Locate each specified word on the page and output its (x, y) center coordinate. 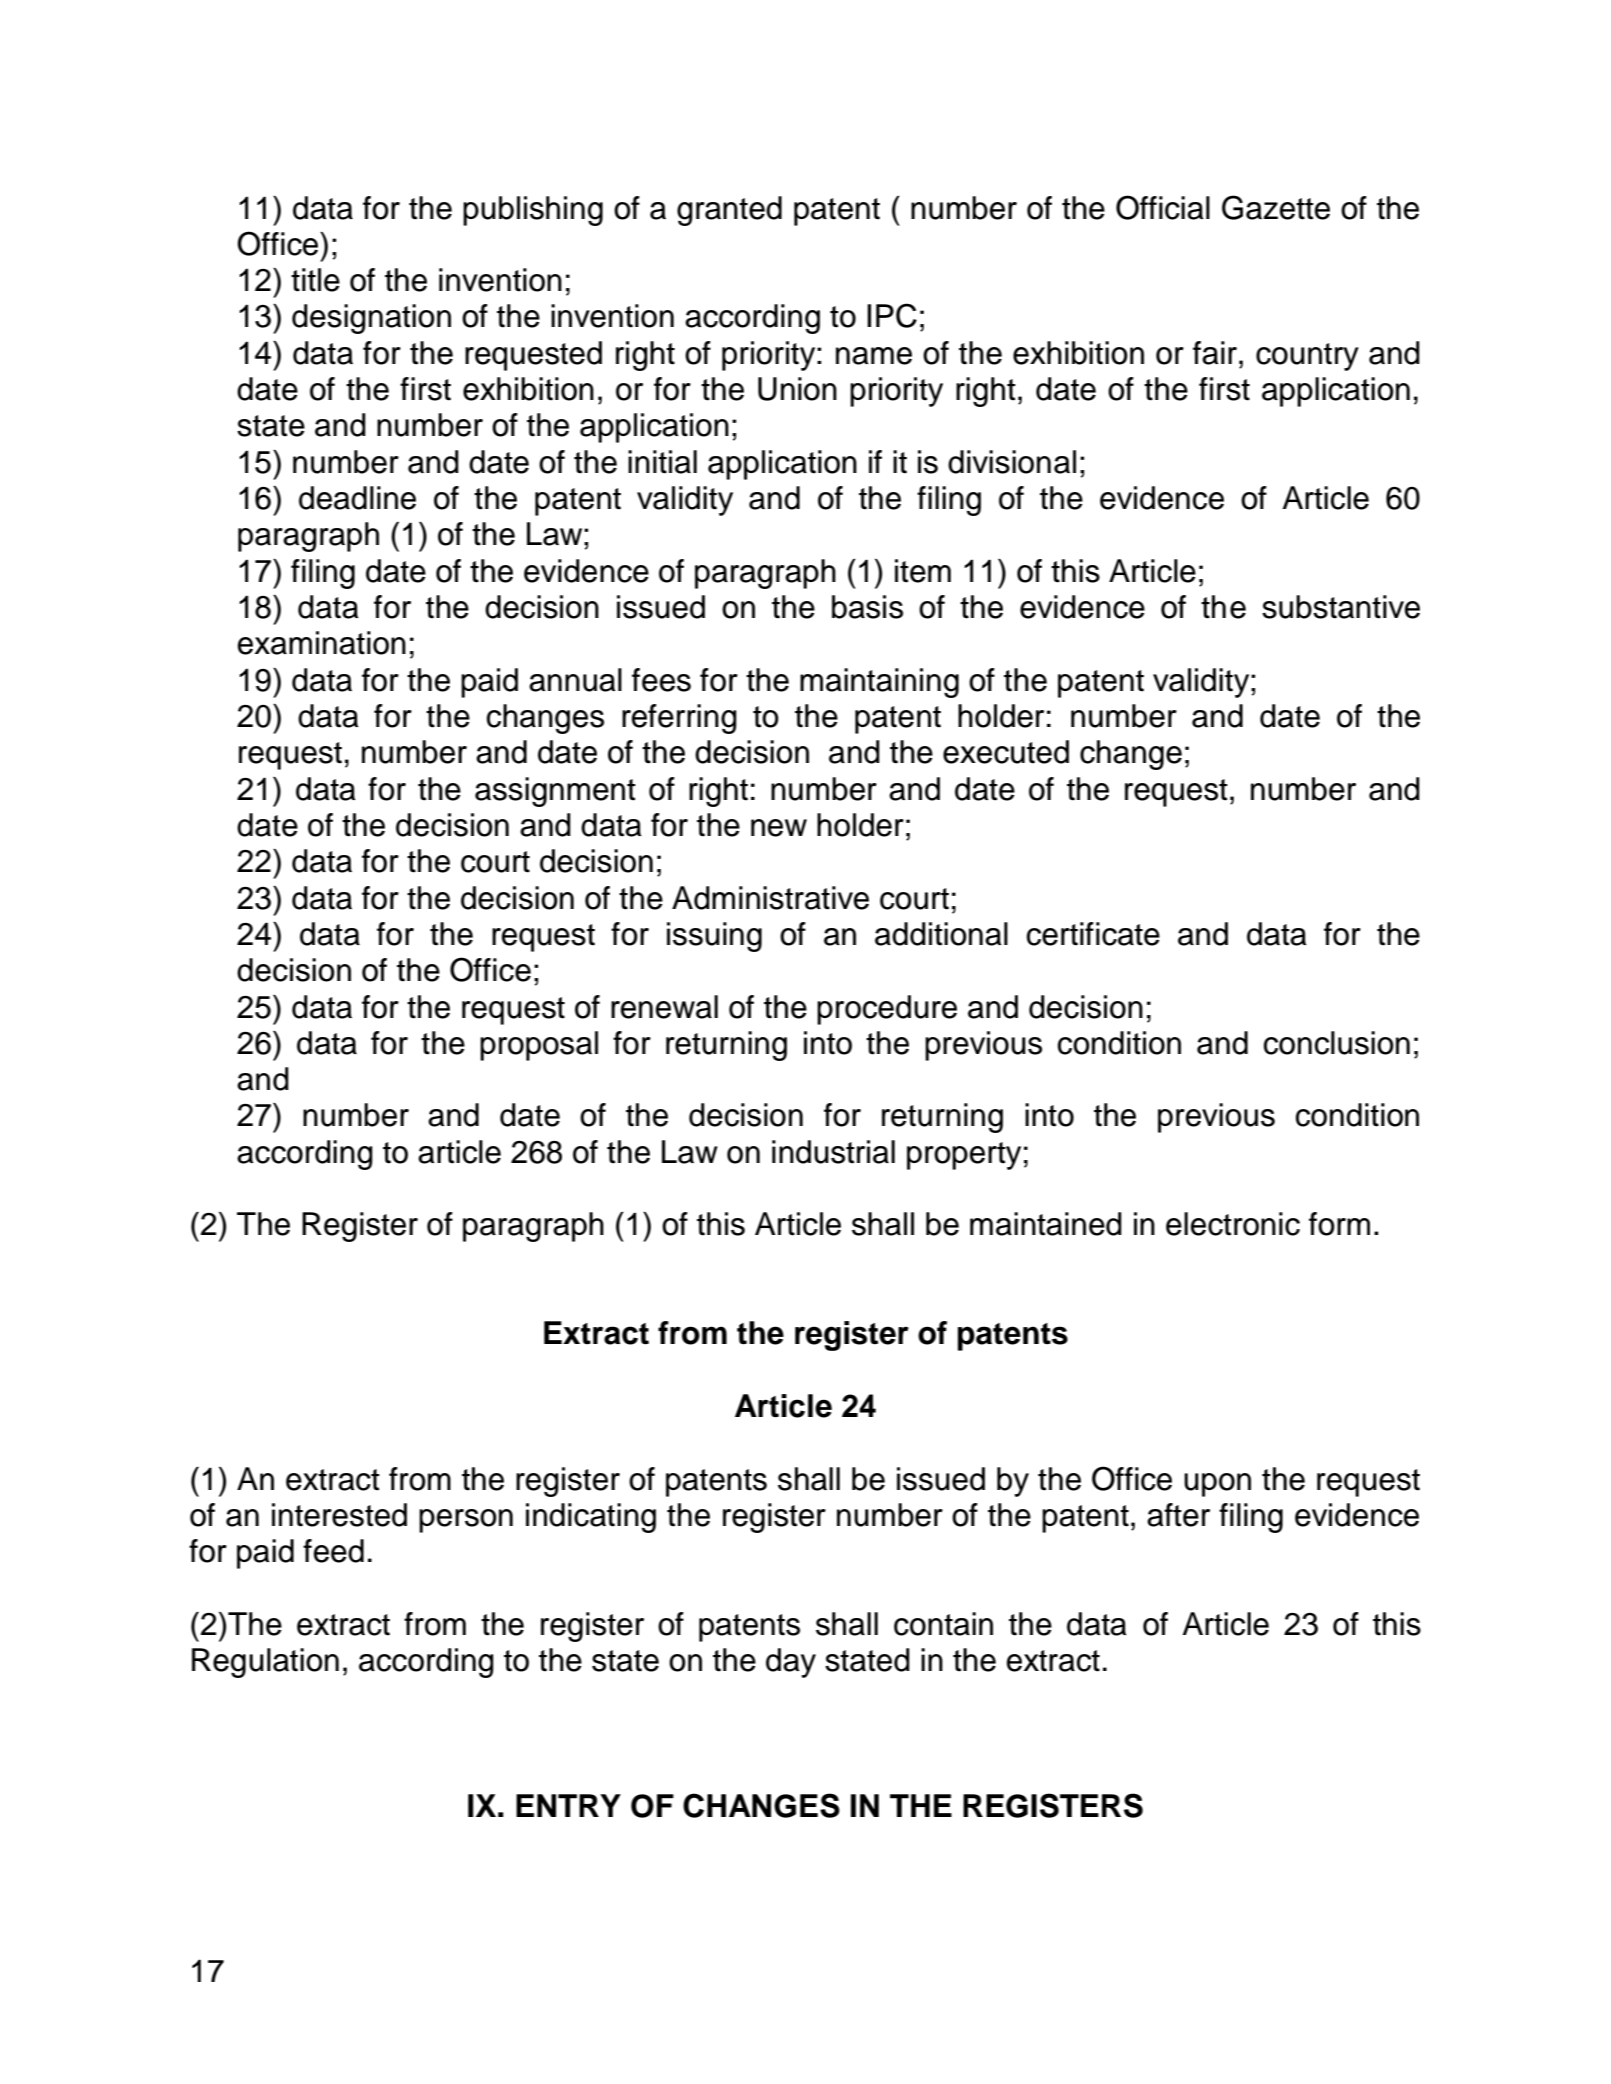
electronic (1233, 1224)
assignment (555, 792)
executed (1006, 752)
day (791, 1663)
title (315, 280)
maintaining (879, 683)
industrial (833, 1152)
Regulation (265, 1663)
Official (1163, 207)
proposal (539, 1046)
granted (729, 211)
